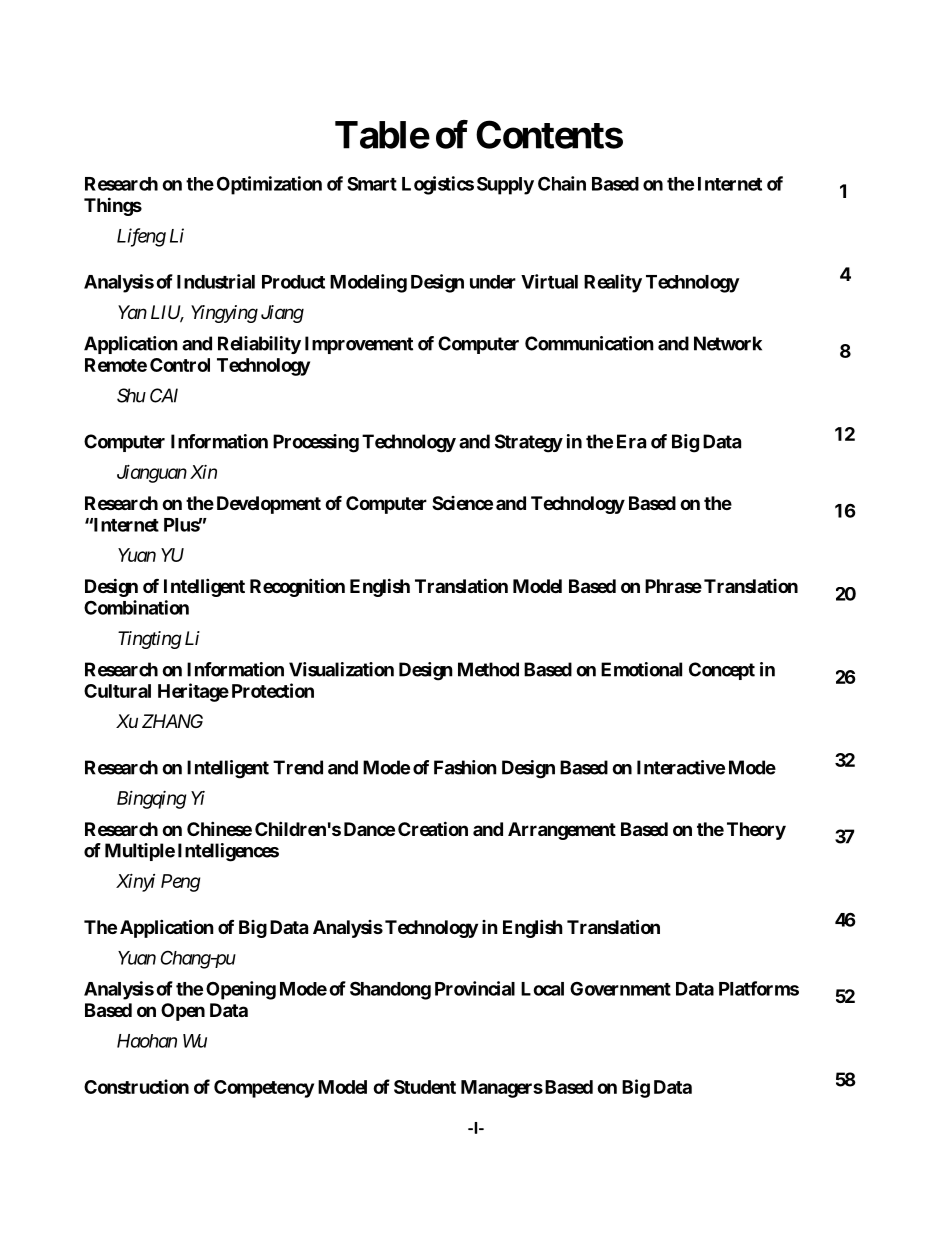 The image size is (952, 1233). Describe the element at coordinates (136, 1086) in the page. I see `Construction` at that location.
